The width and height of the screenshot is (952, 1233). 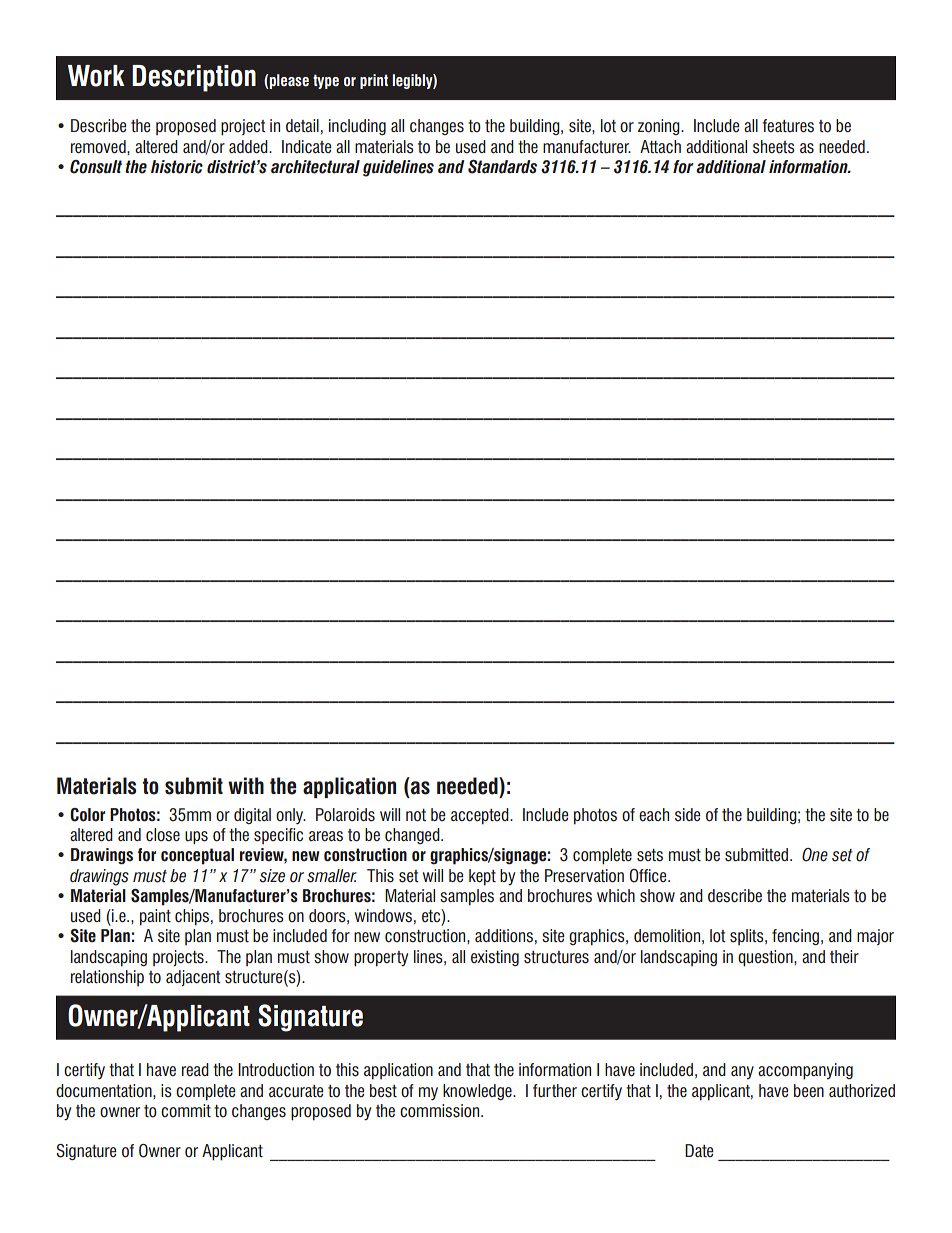 I want to click on conceptual, so click(x=197, y=856).
